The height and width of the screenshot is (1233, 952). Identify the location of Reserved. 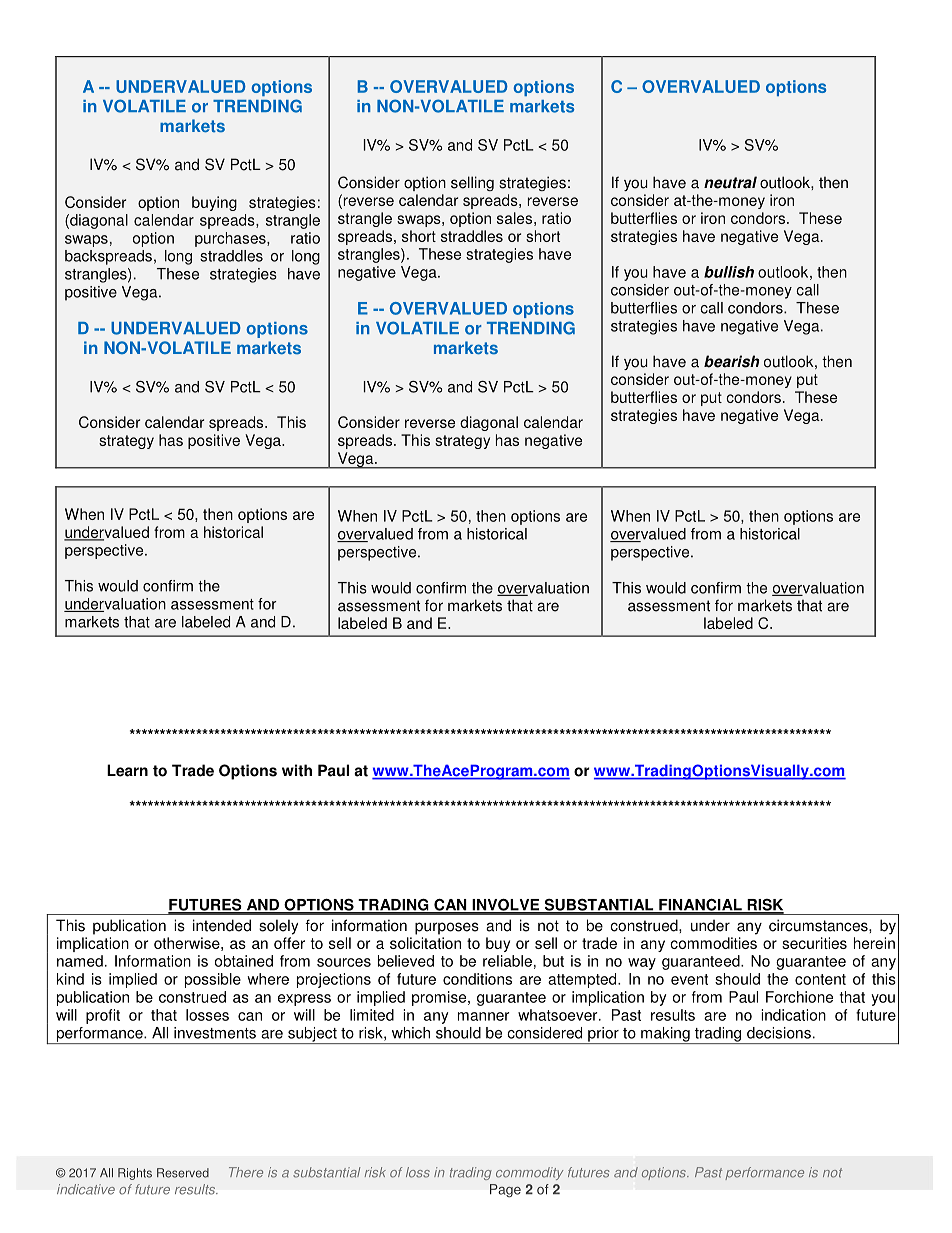
(183, 1173).
